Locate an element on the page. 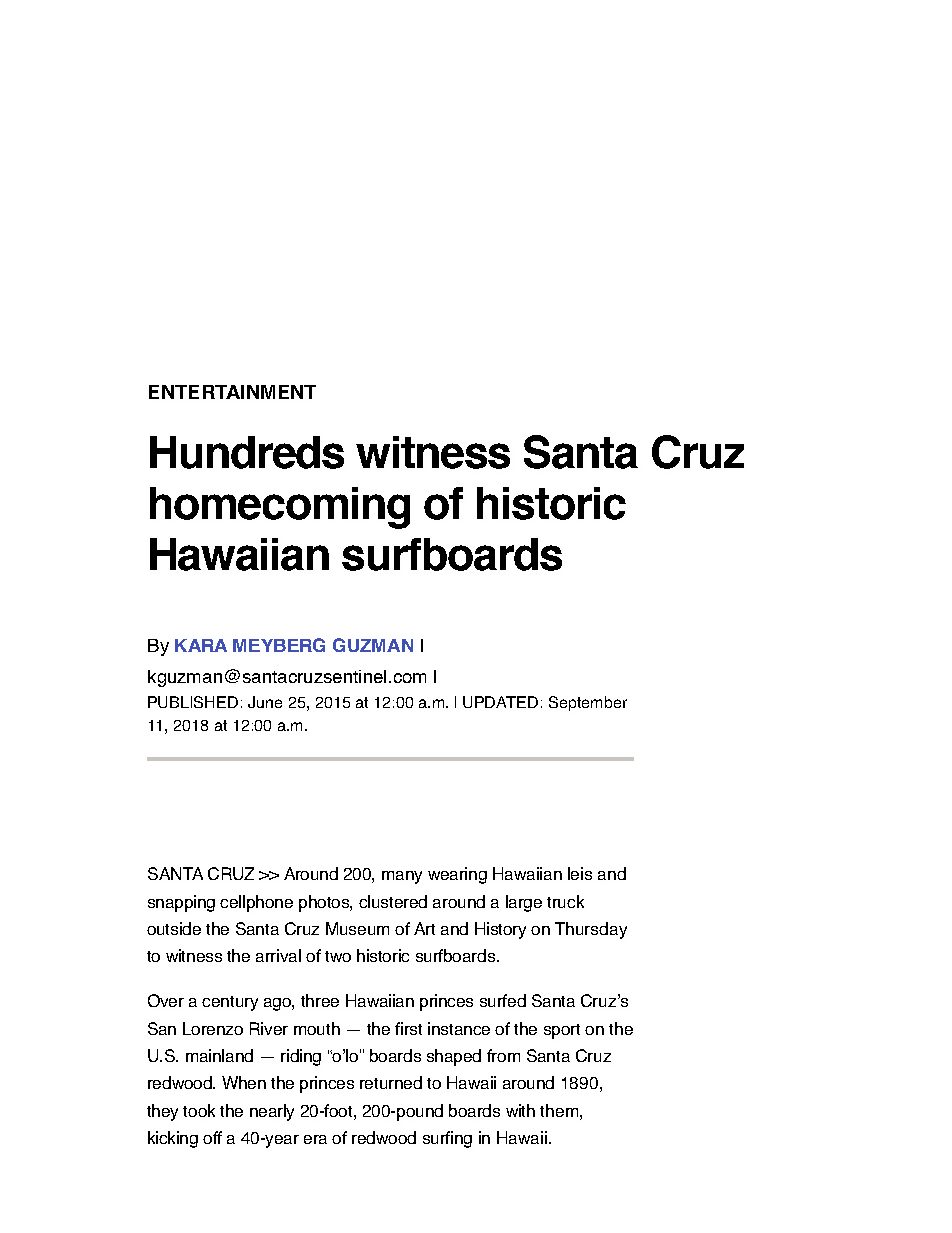 This document has width=952, height=1233. ENTERTAINMENT is located at coordinates (232, 392).
